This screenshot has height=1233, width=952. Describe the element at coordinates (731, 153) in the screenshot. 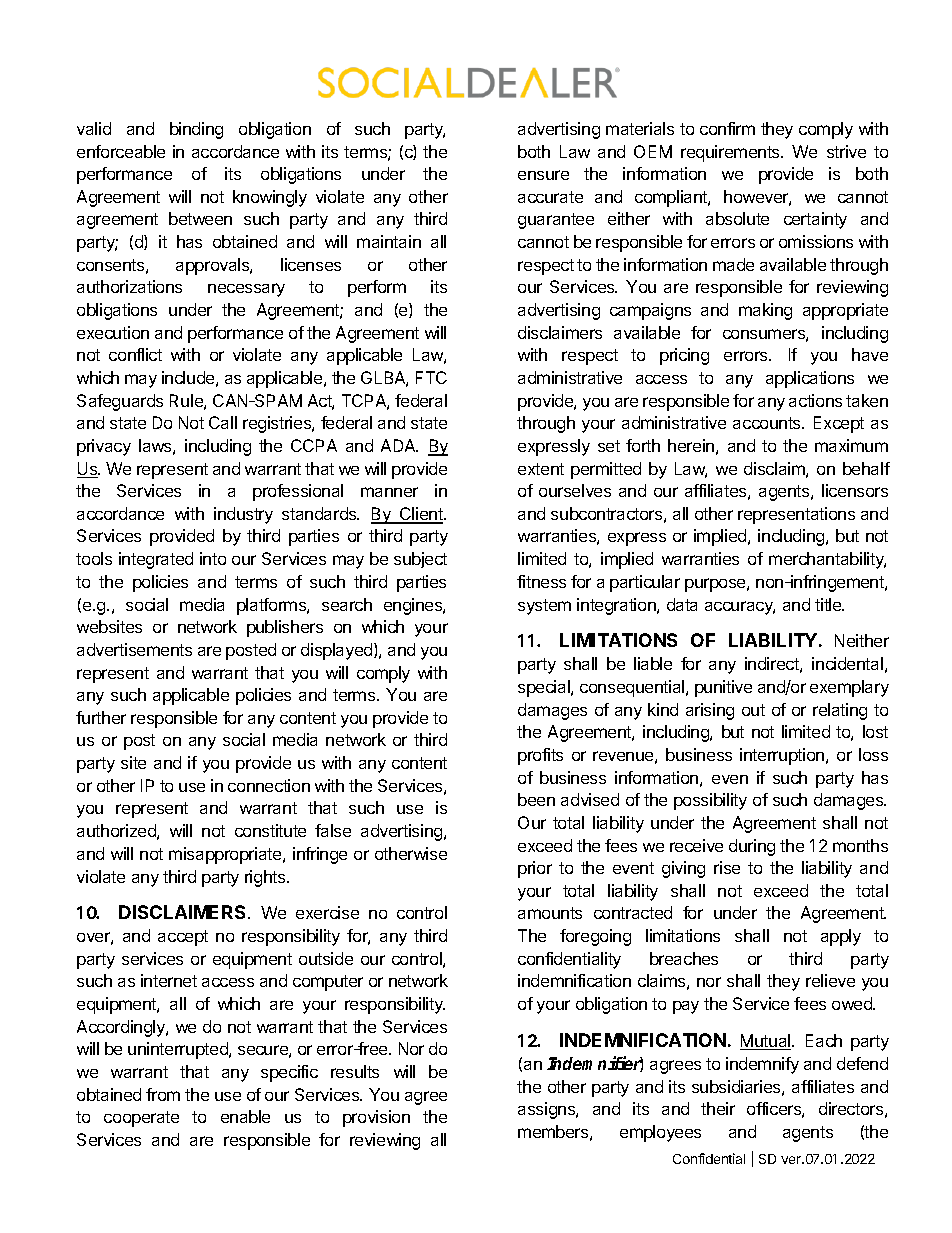

I see `requirements` at that location.
